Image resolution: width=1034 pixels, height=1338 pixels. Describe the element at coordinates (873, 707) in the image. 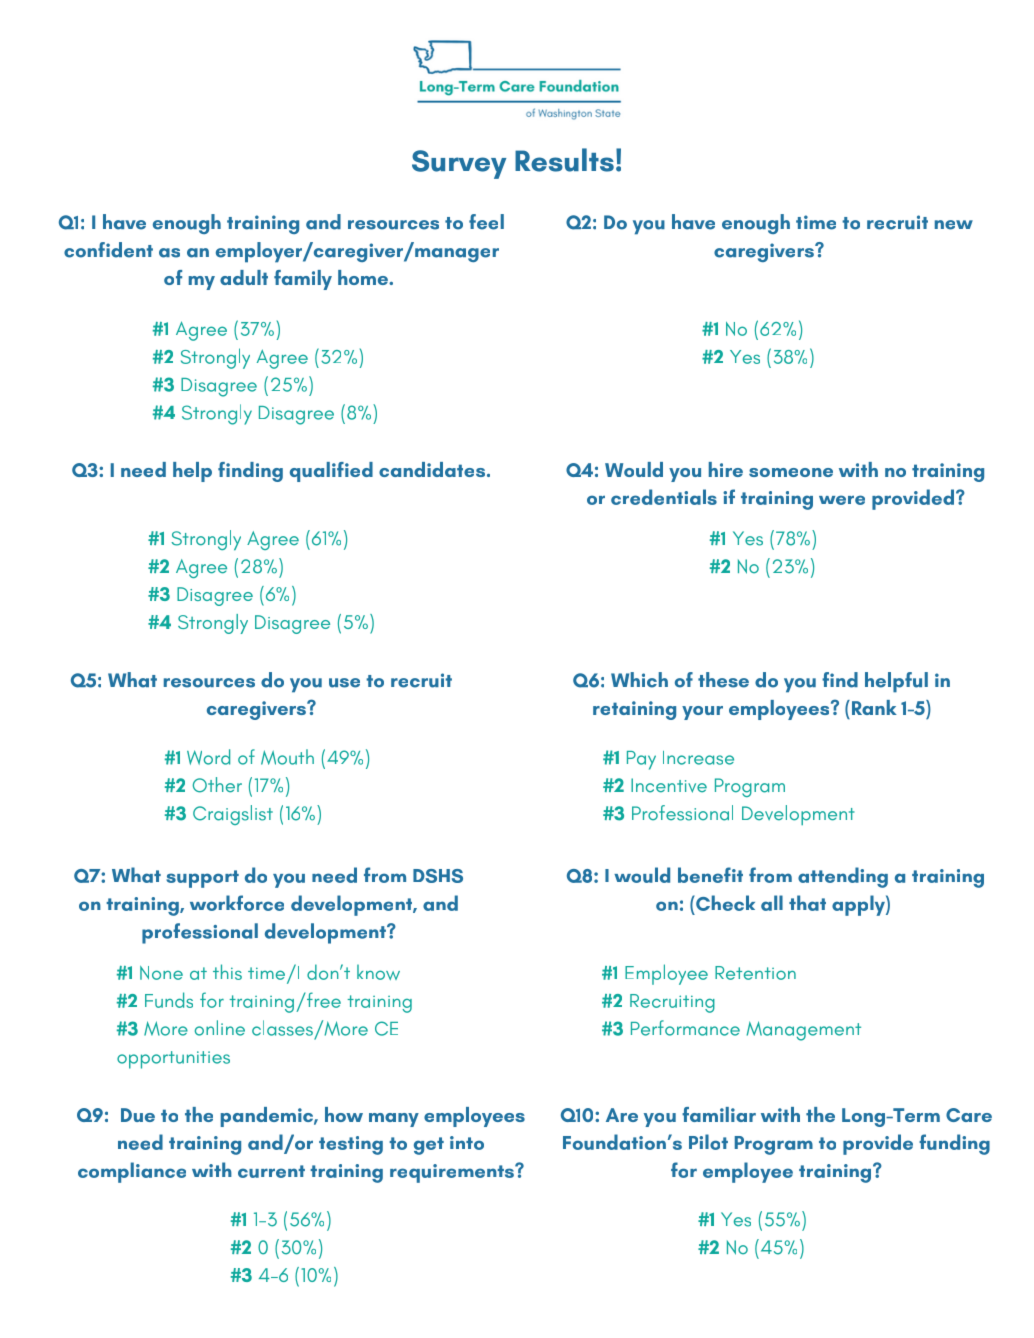

I see `Rank` at that location.
